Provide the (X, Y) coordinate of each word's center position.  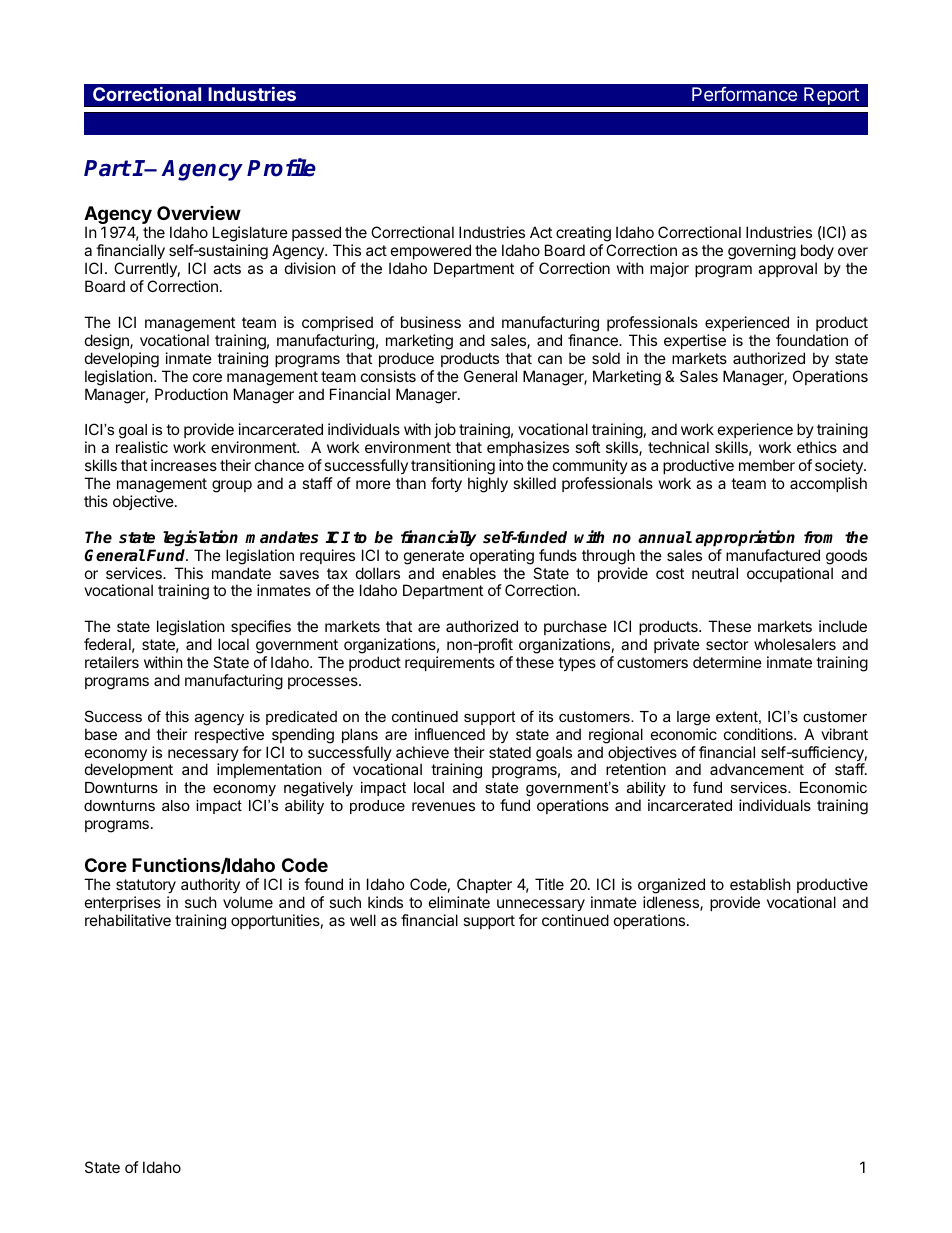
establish (760, 884)
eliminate (459, 902)
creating (584, 235)
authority (210, 885)
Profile (281, 167)
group (232, 486)
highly (488, 485)
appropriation (745, 538)
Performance (744, 94)
